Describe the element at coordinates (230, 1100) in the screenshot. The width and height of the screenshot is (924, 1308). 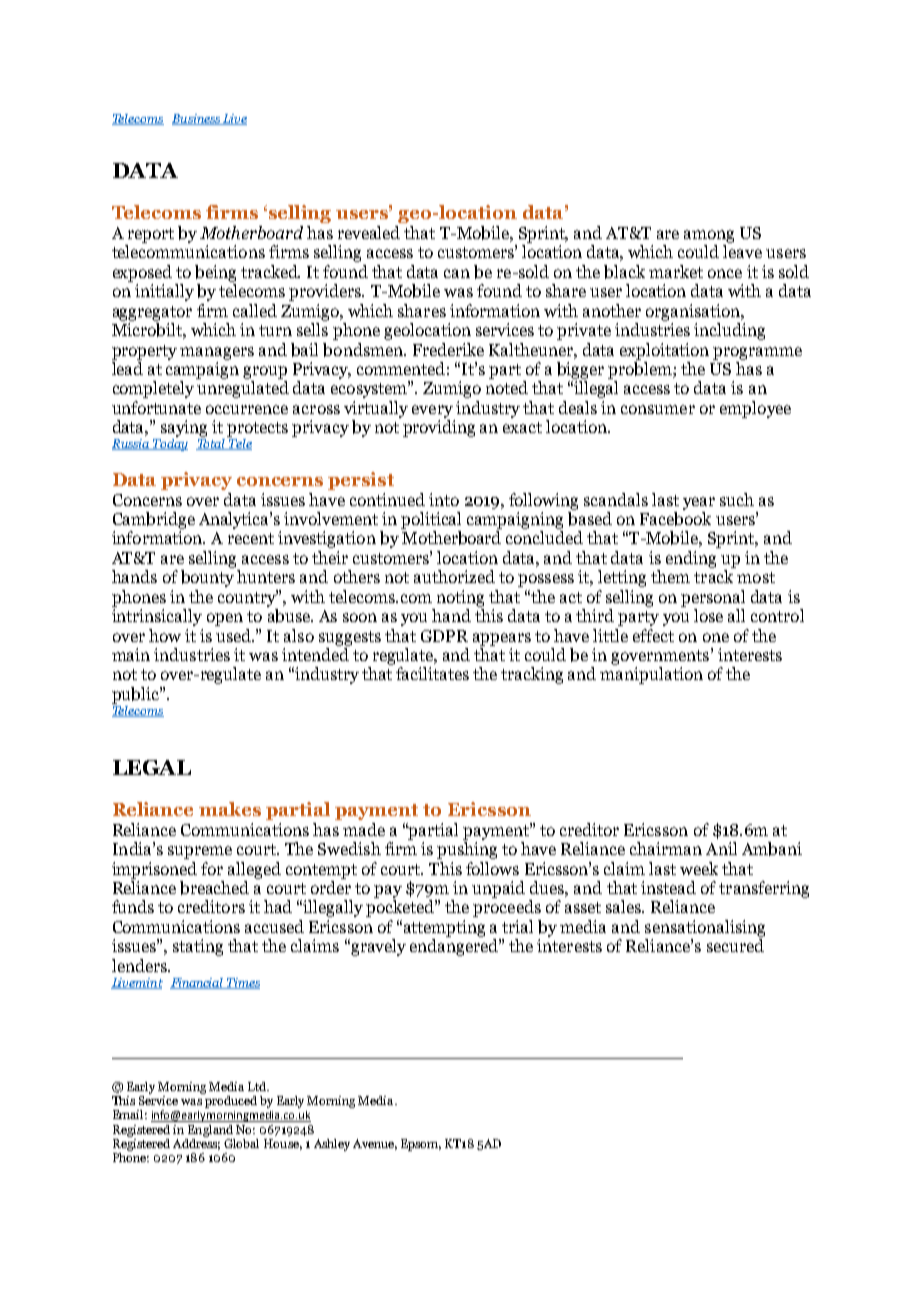
I see `produced` at that location.
